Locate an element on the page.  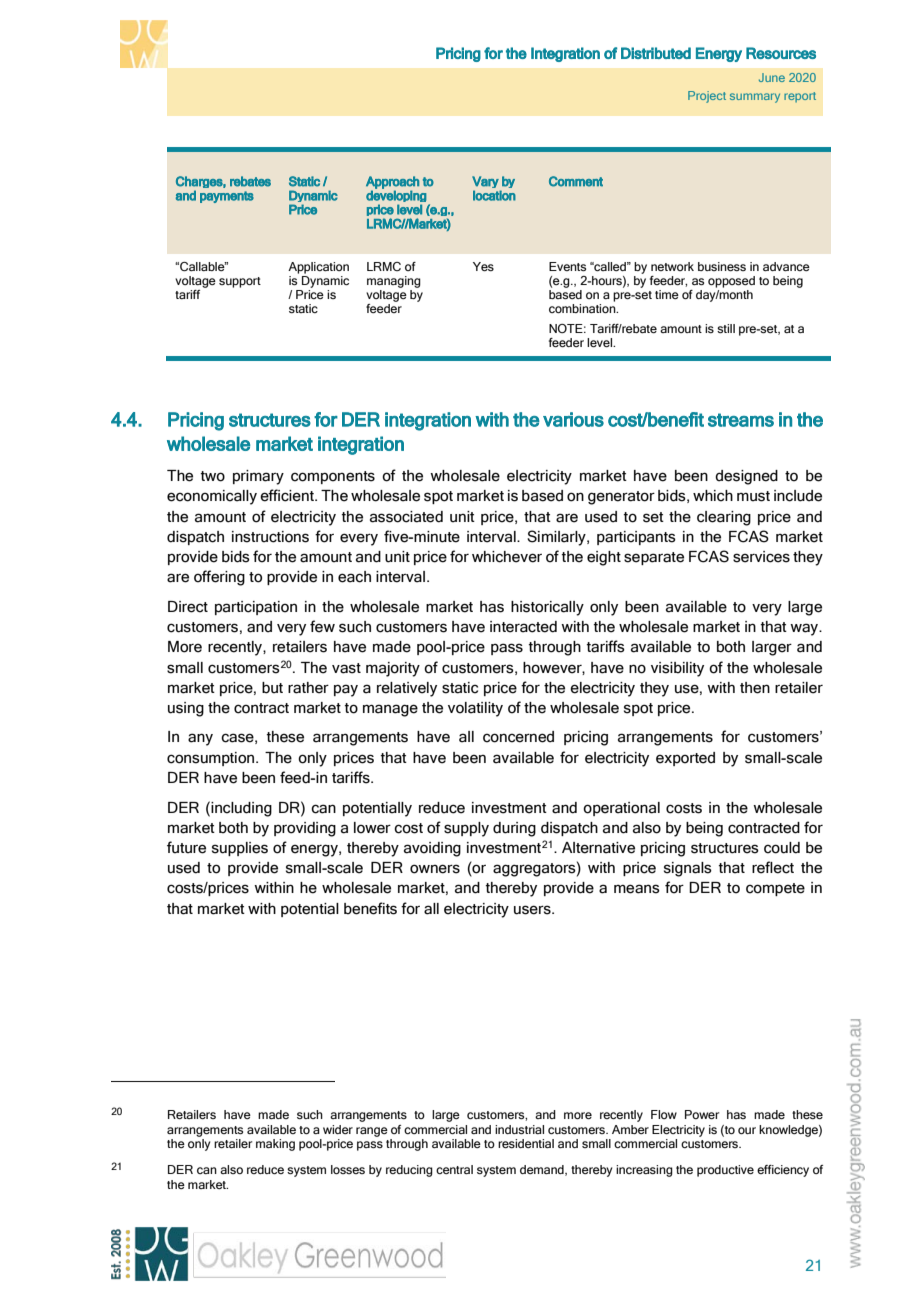
during is located at coordinates (514, 829).
